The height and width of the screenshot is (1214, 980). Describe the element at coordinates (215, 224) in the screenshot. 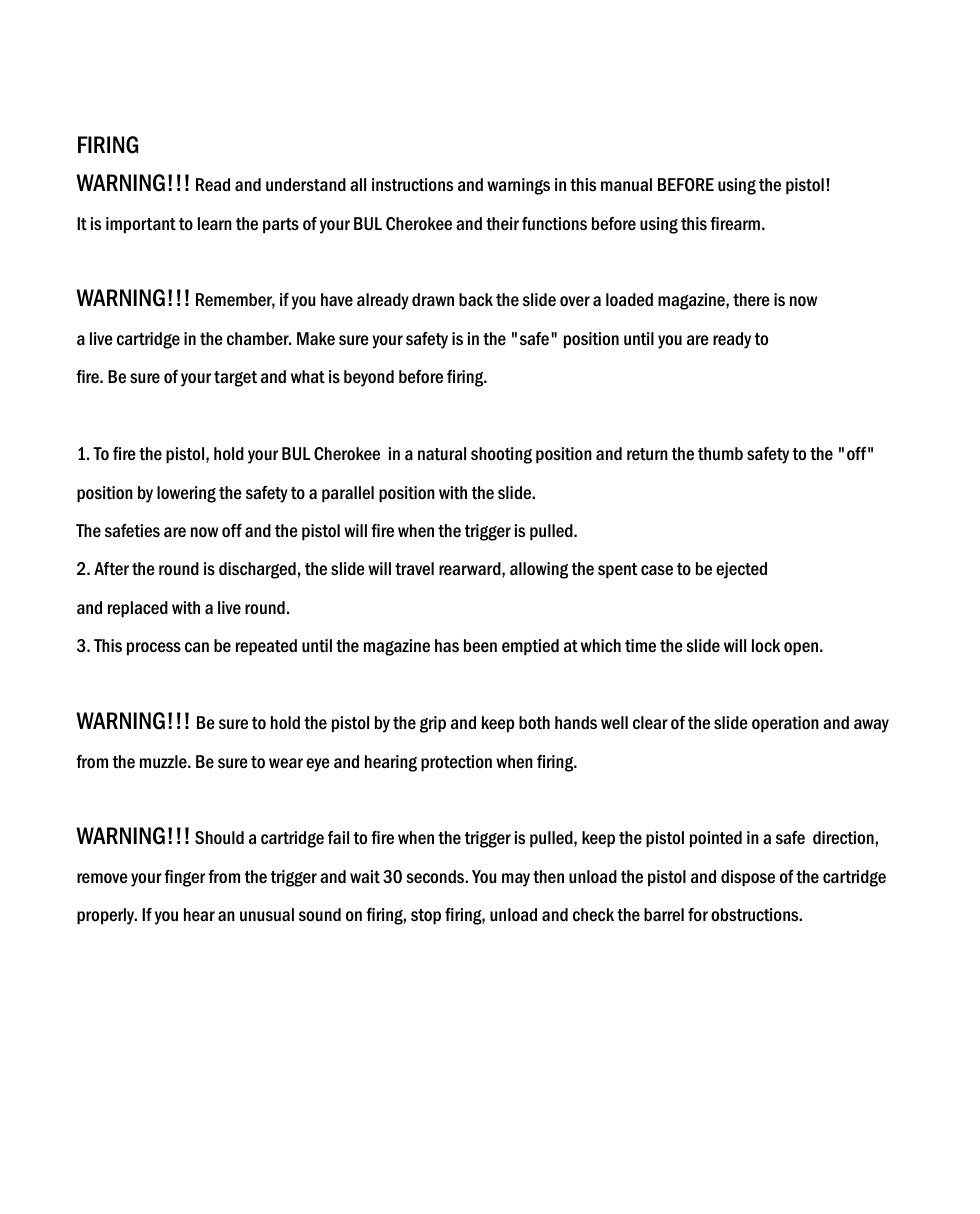

I see `learn` at that location.
